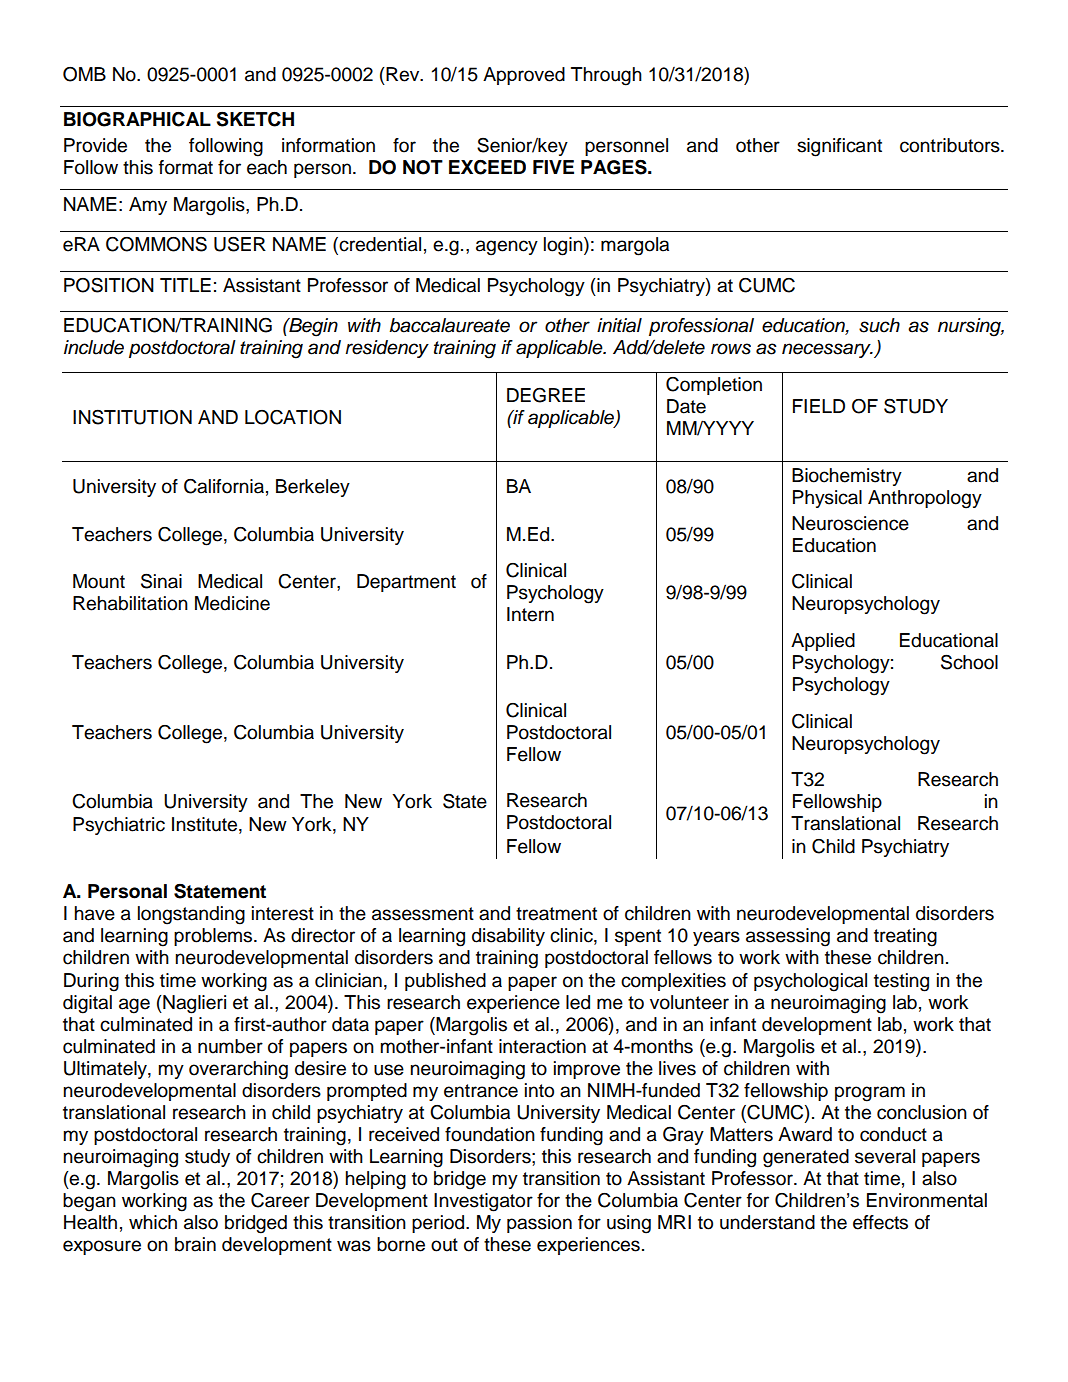 The image size is (1068, 1382). What do you see at coordinates (839, 147) in the screenshot?
I see `significant` at bounding box center [839, 147].
